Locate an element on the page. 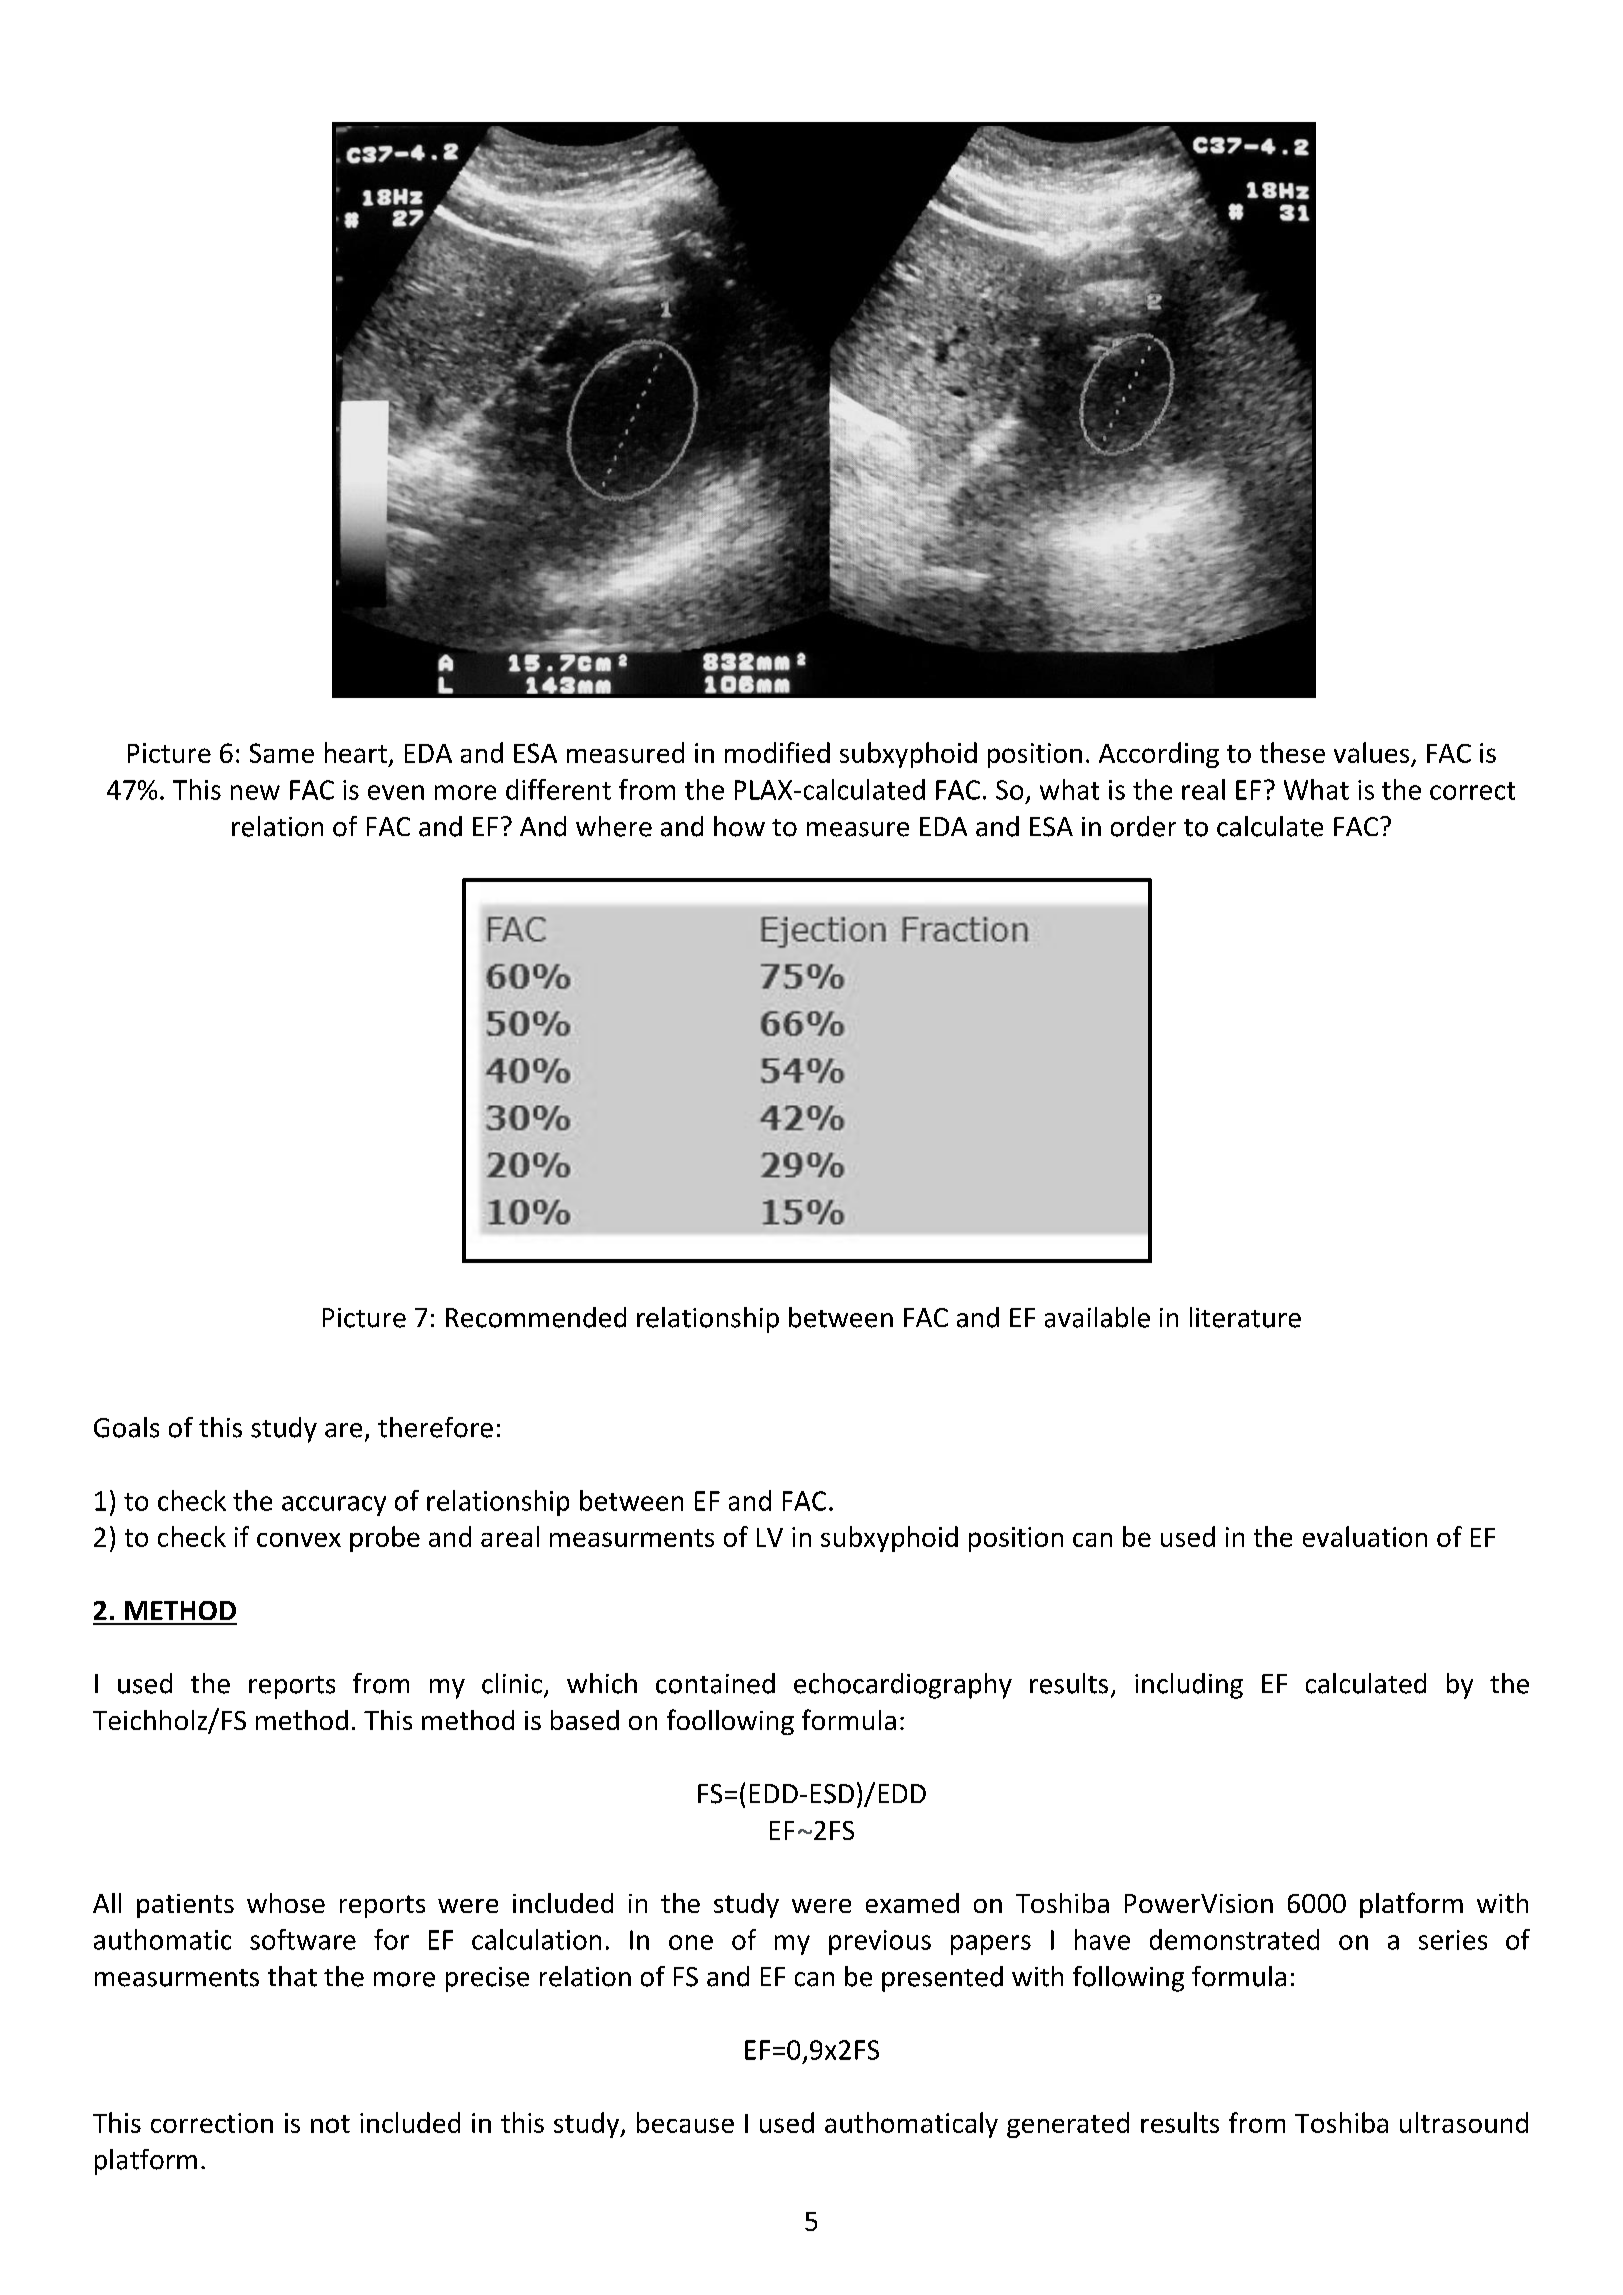  including is located at coordinates (1189, 1686).
